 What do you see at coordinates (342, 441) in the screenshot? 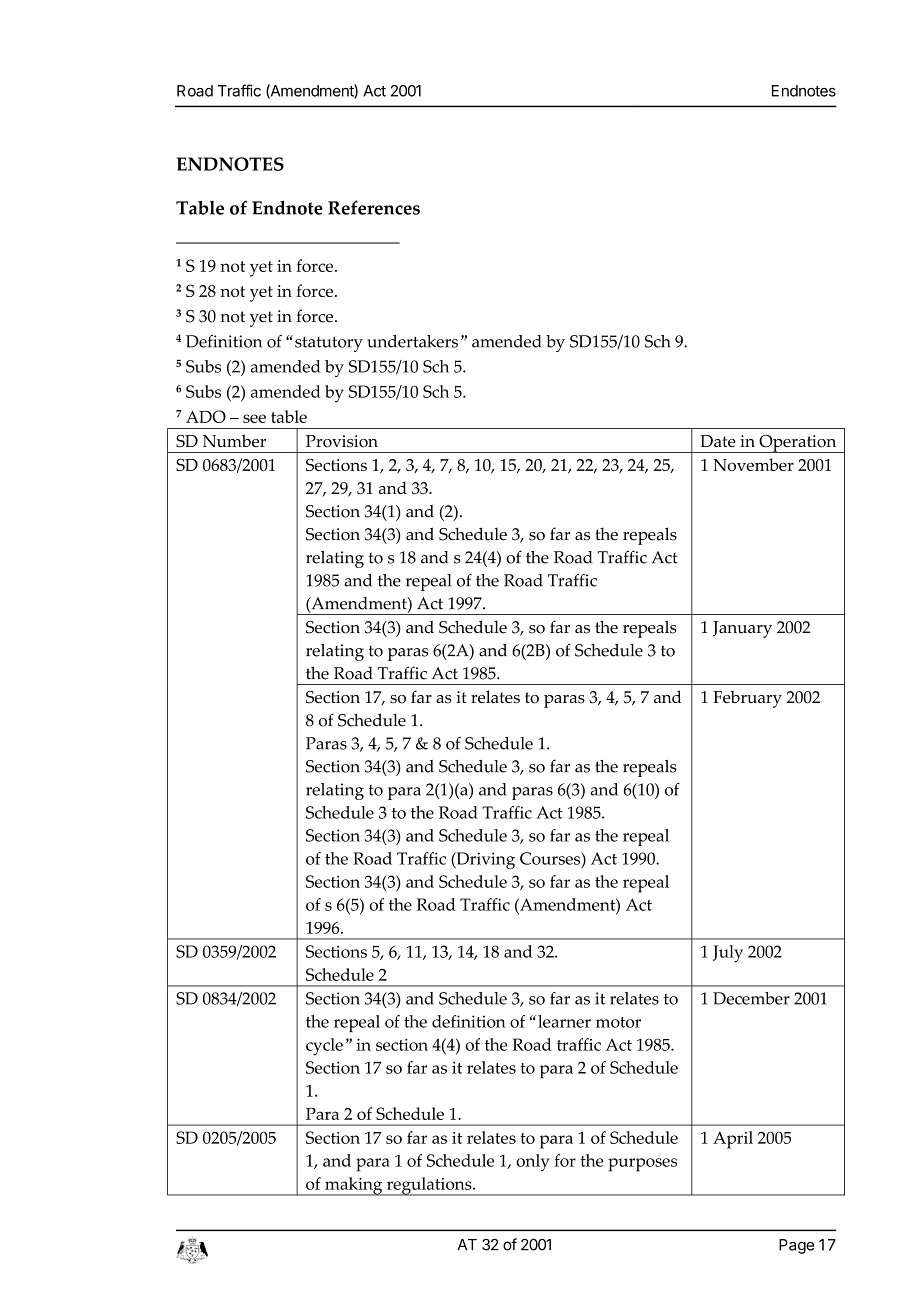
I see `Provision` at bounding box center [342, 441].
